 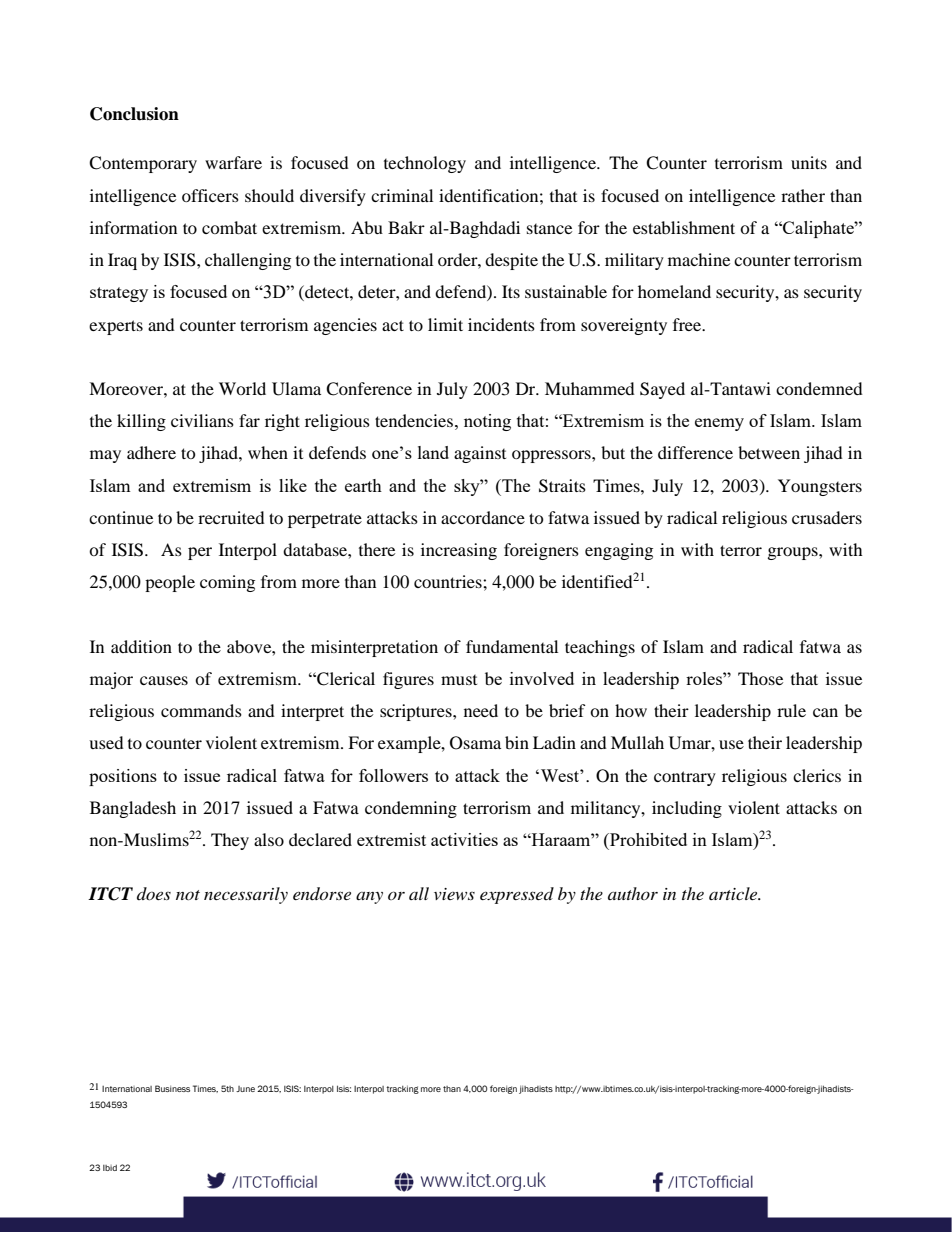 What do you see at coordinates (245, 1089) in the document?
I see `June` at bounding box center [245, 1089].
